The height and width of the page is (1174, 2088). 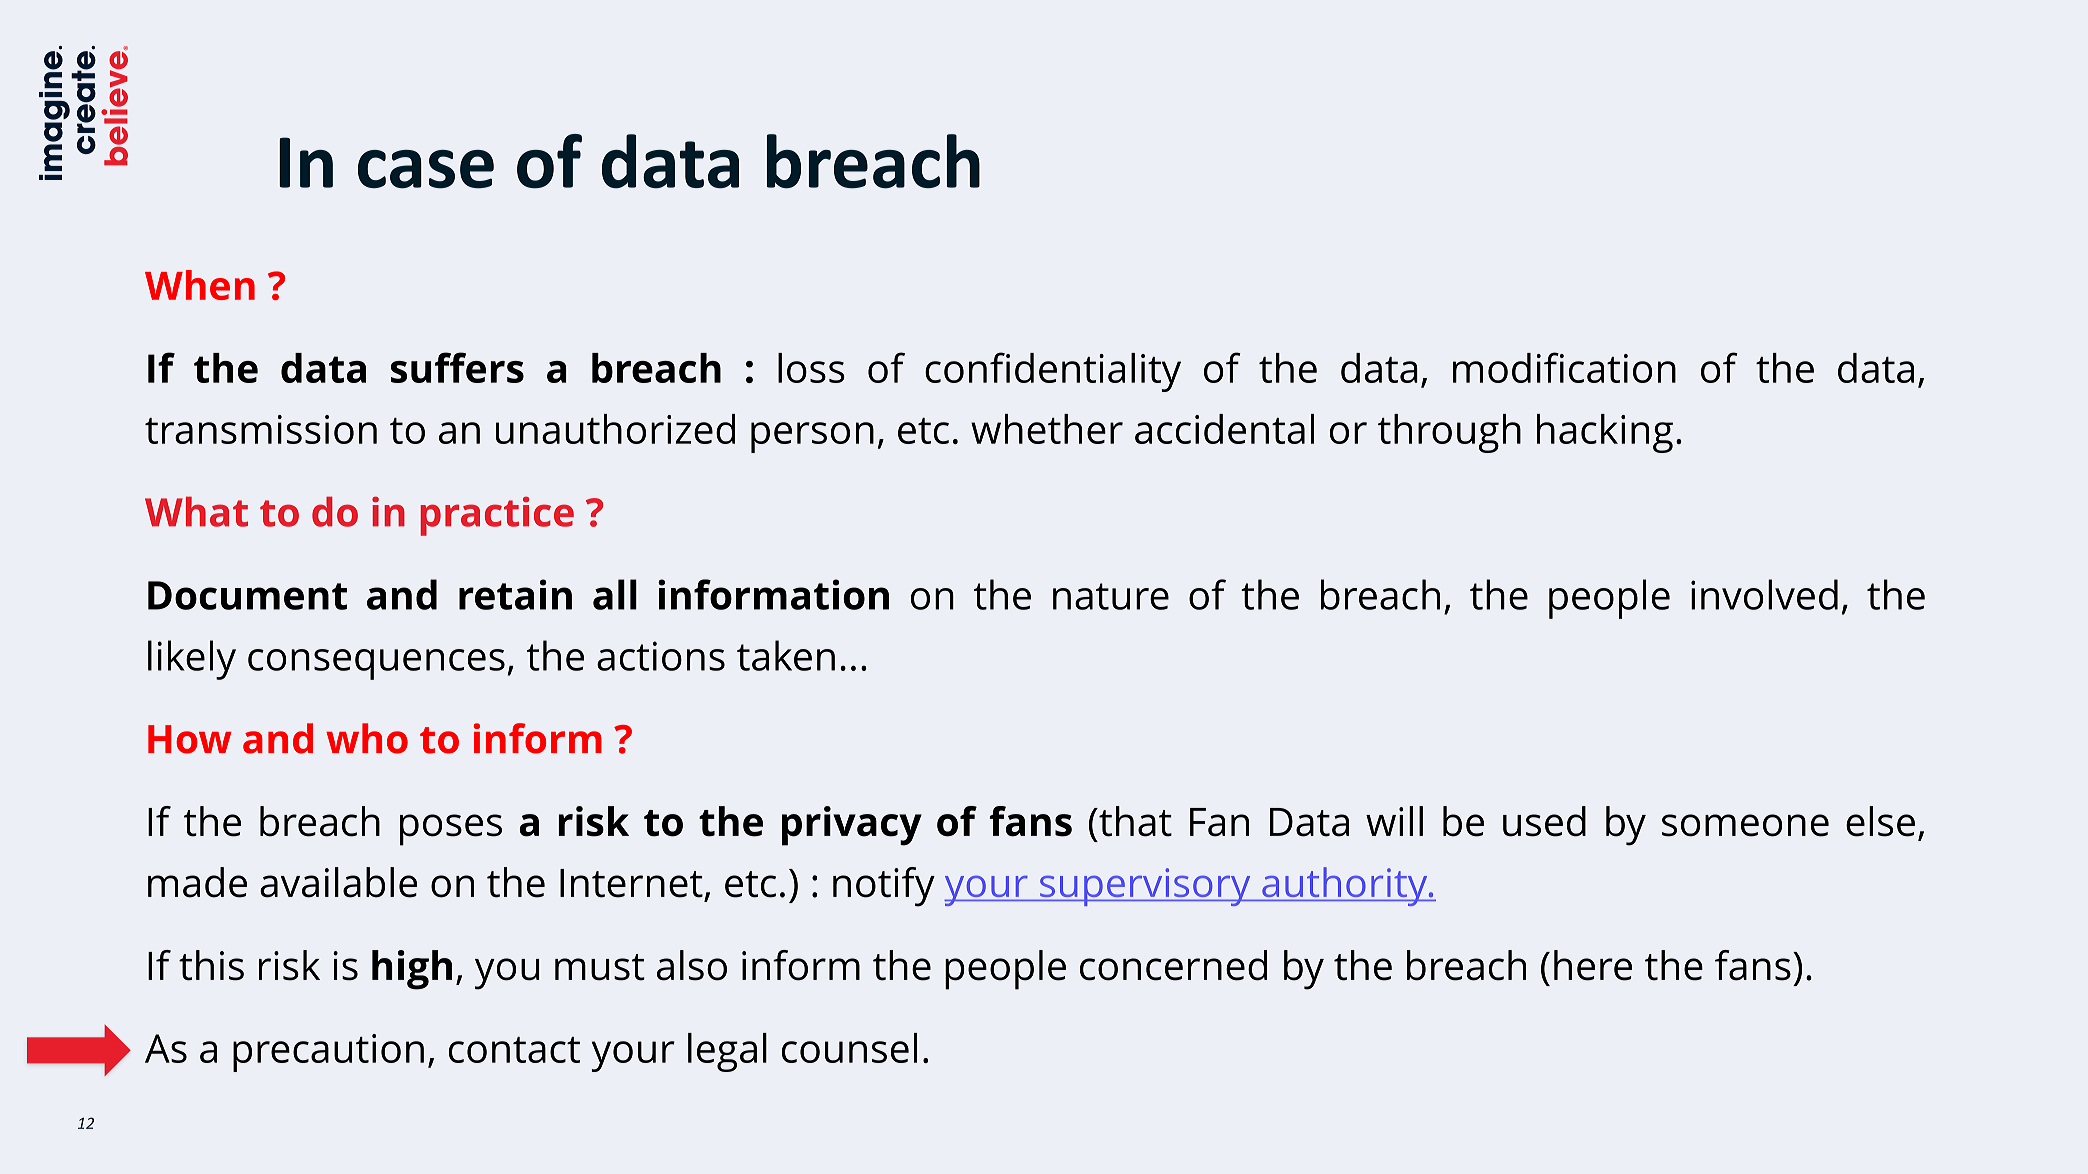 What do you see at coordinates (1047, 429) in the page?
I see `whether` at bounding box center [1047, 429].
